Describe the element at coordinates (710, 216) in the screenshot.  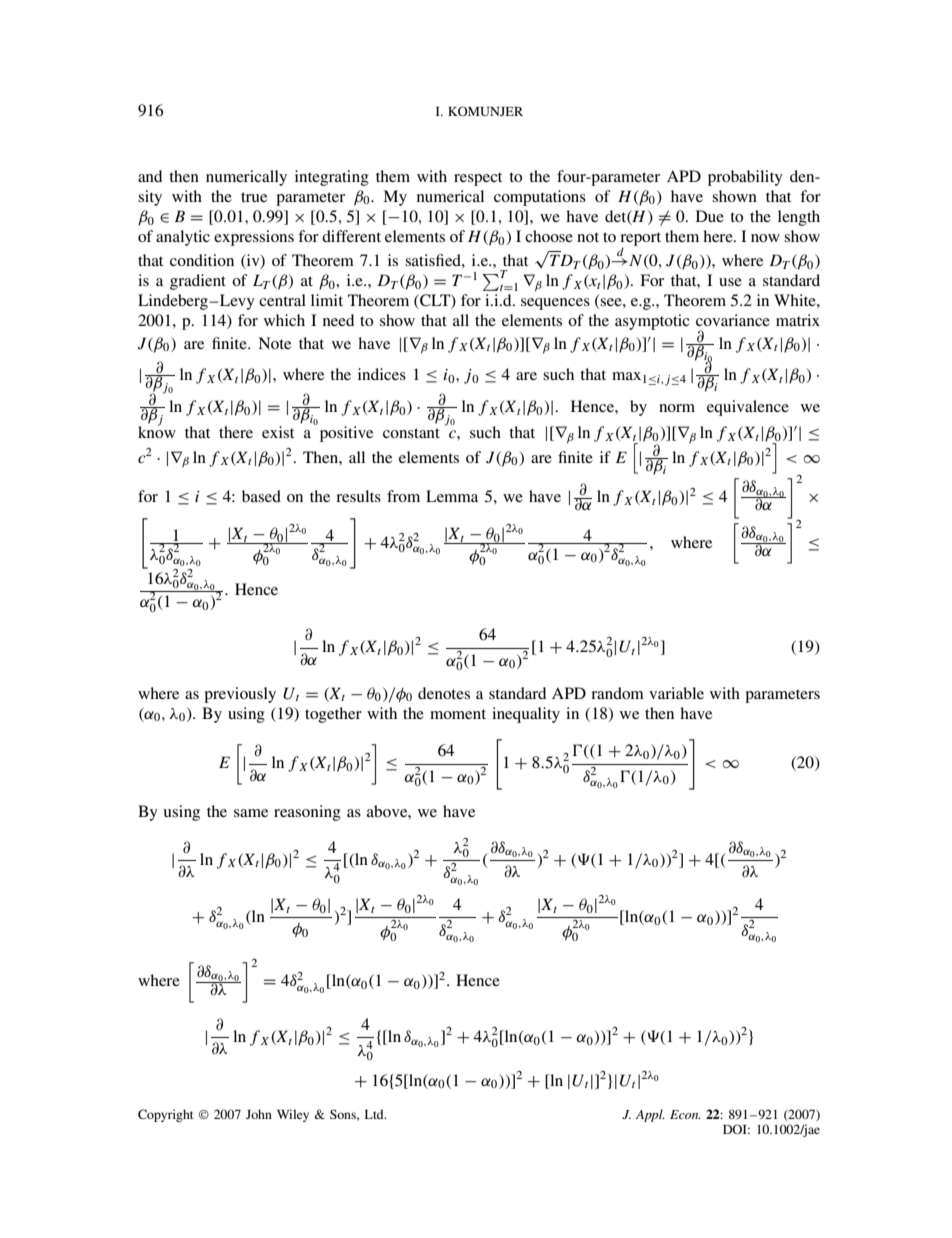
I see `Due` at that location.
